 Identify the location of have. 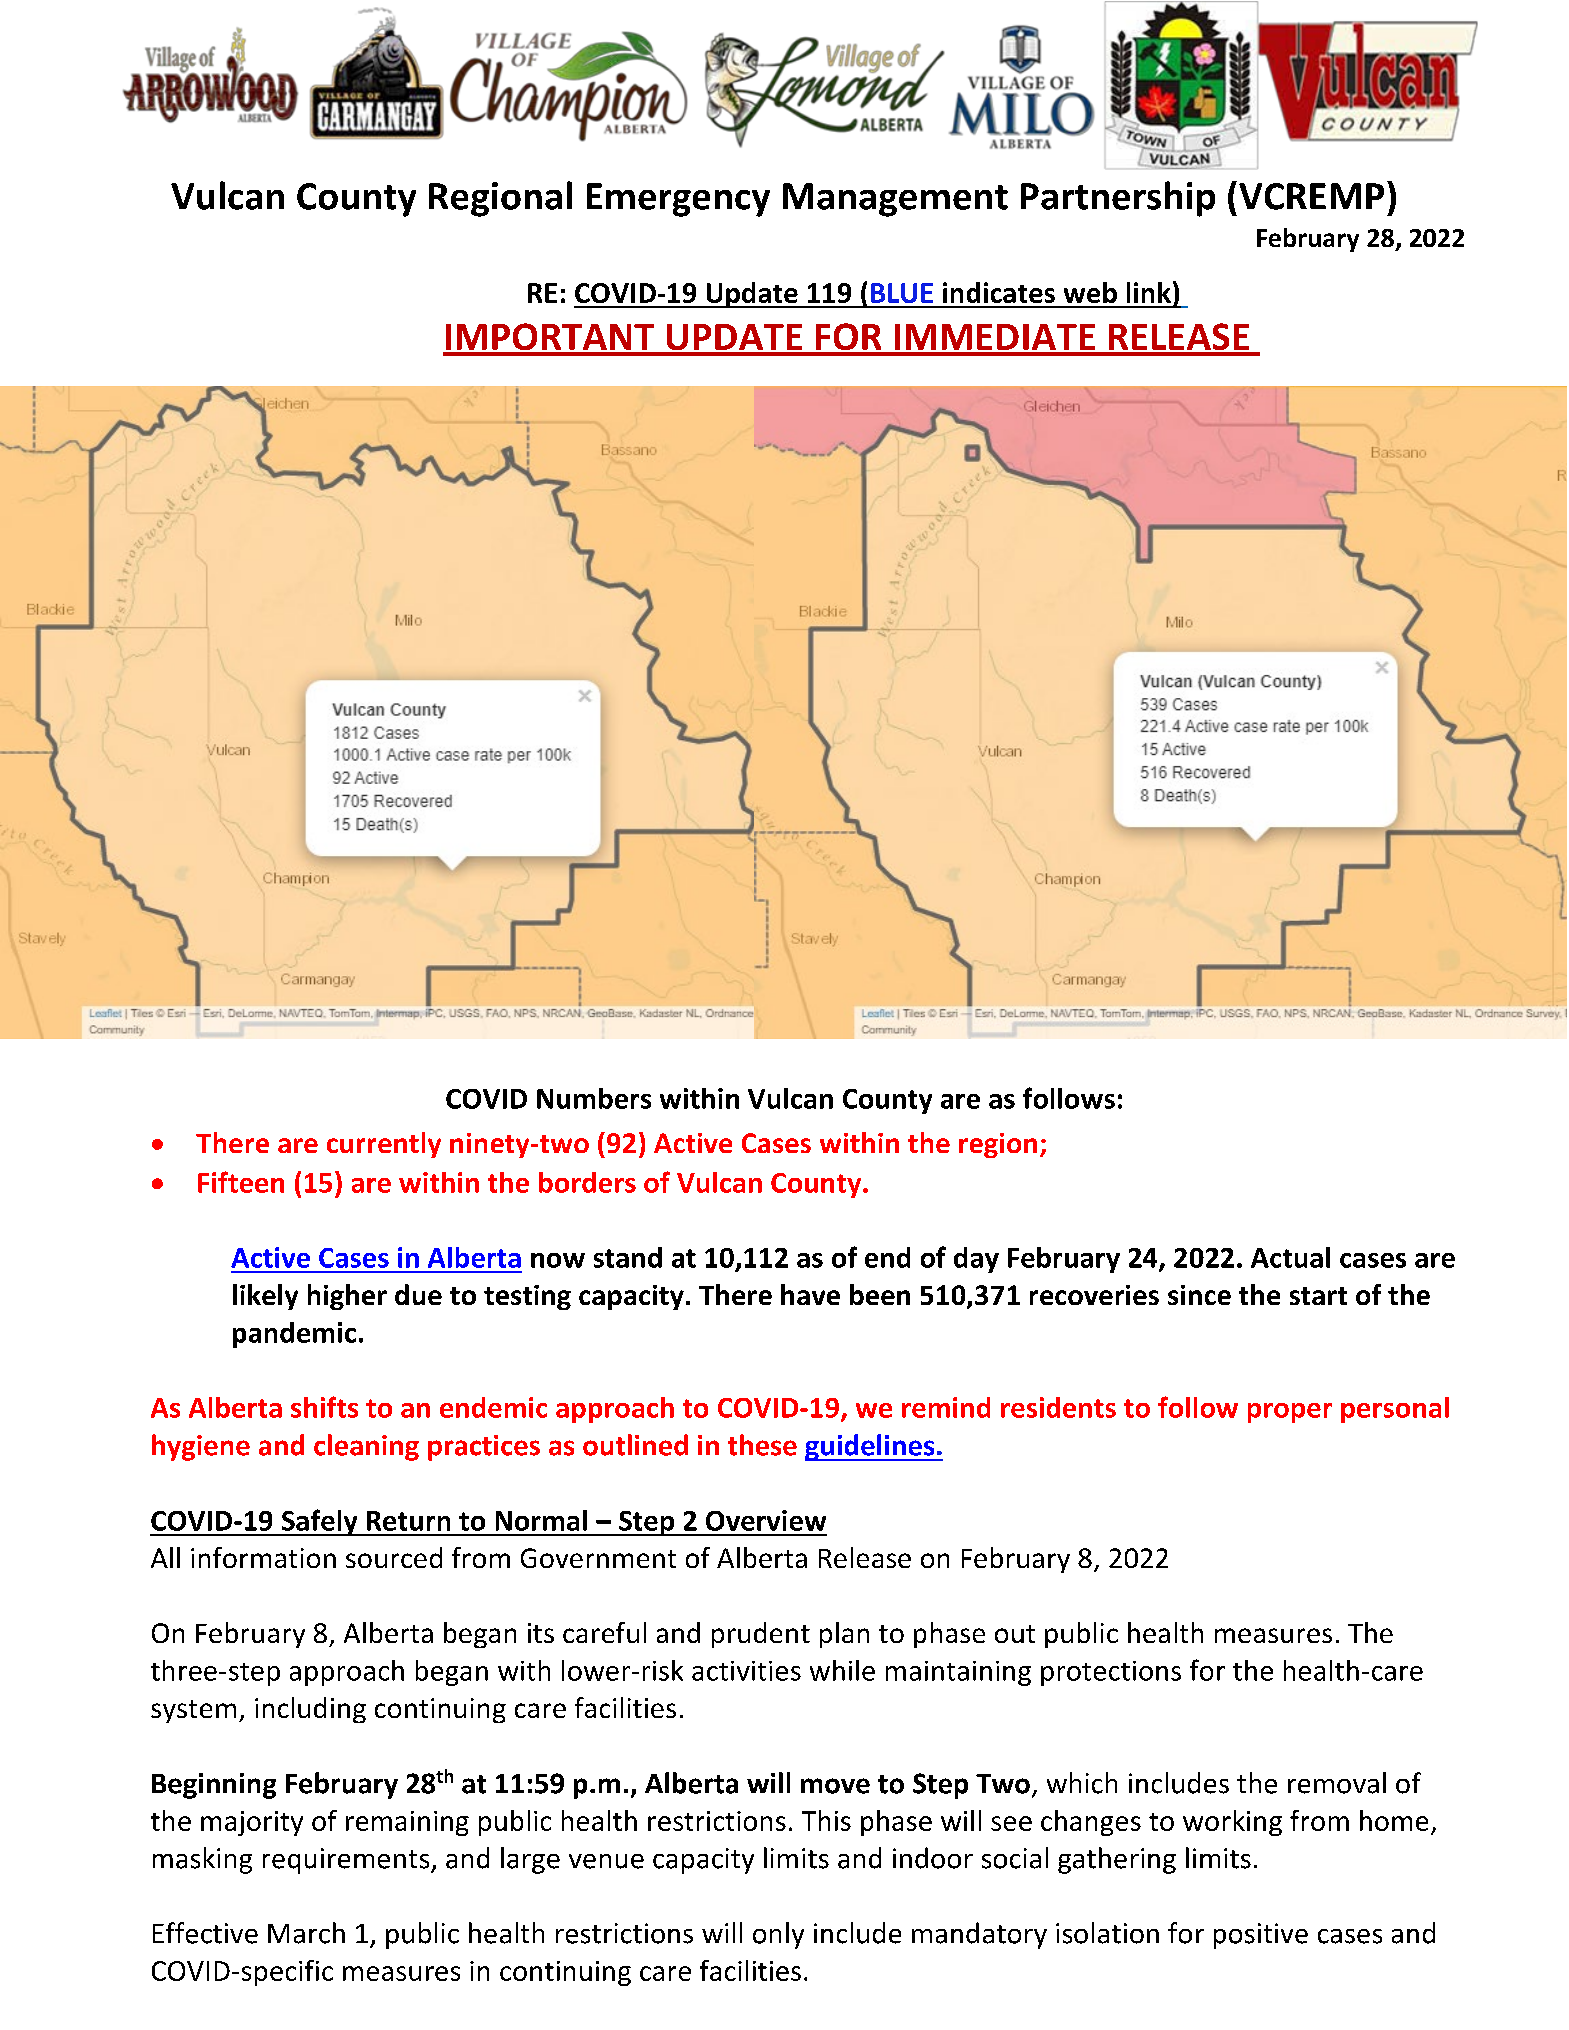
(810, 1294).
